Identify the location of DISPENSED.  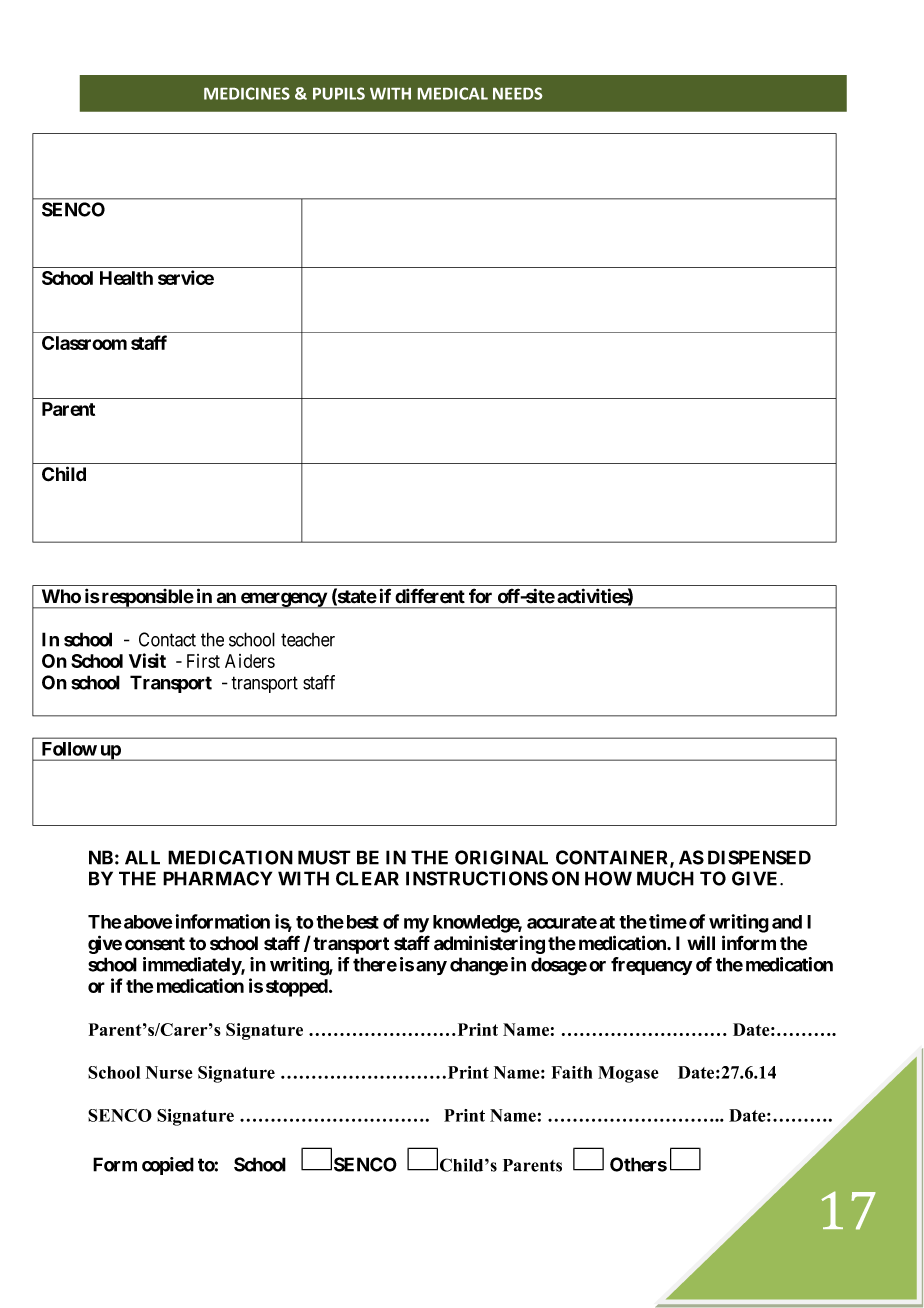
(759, 857).
